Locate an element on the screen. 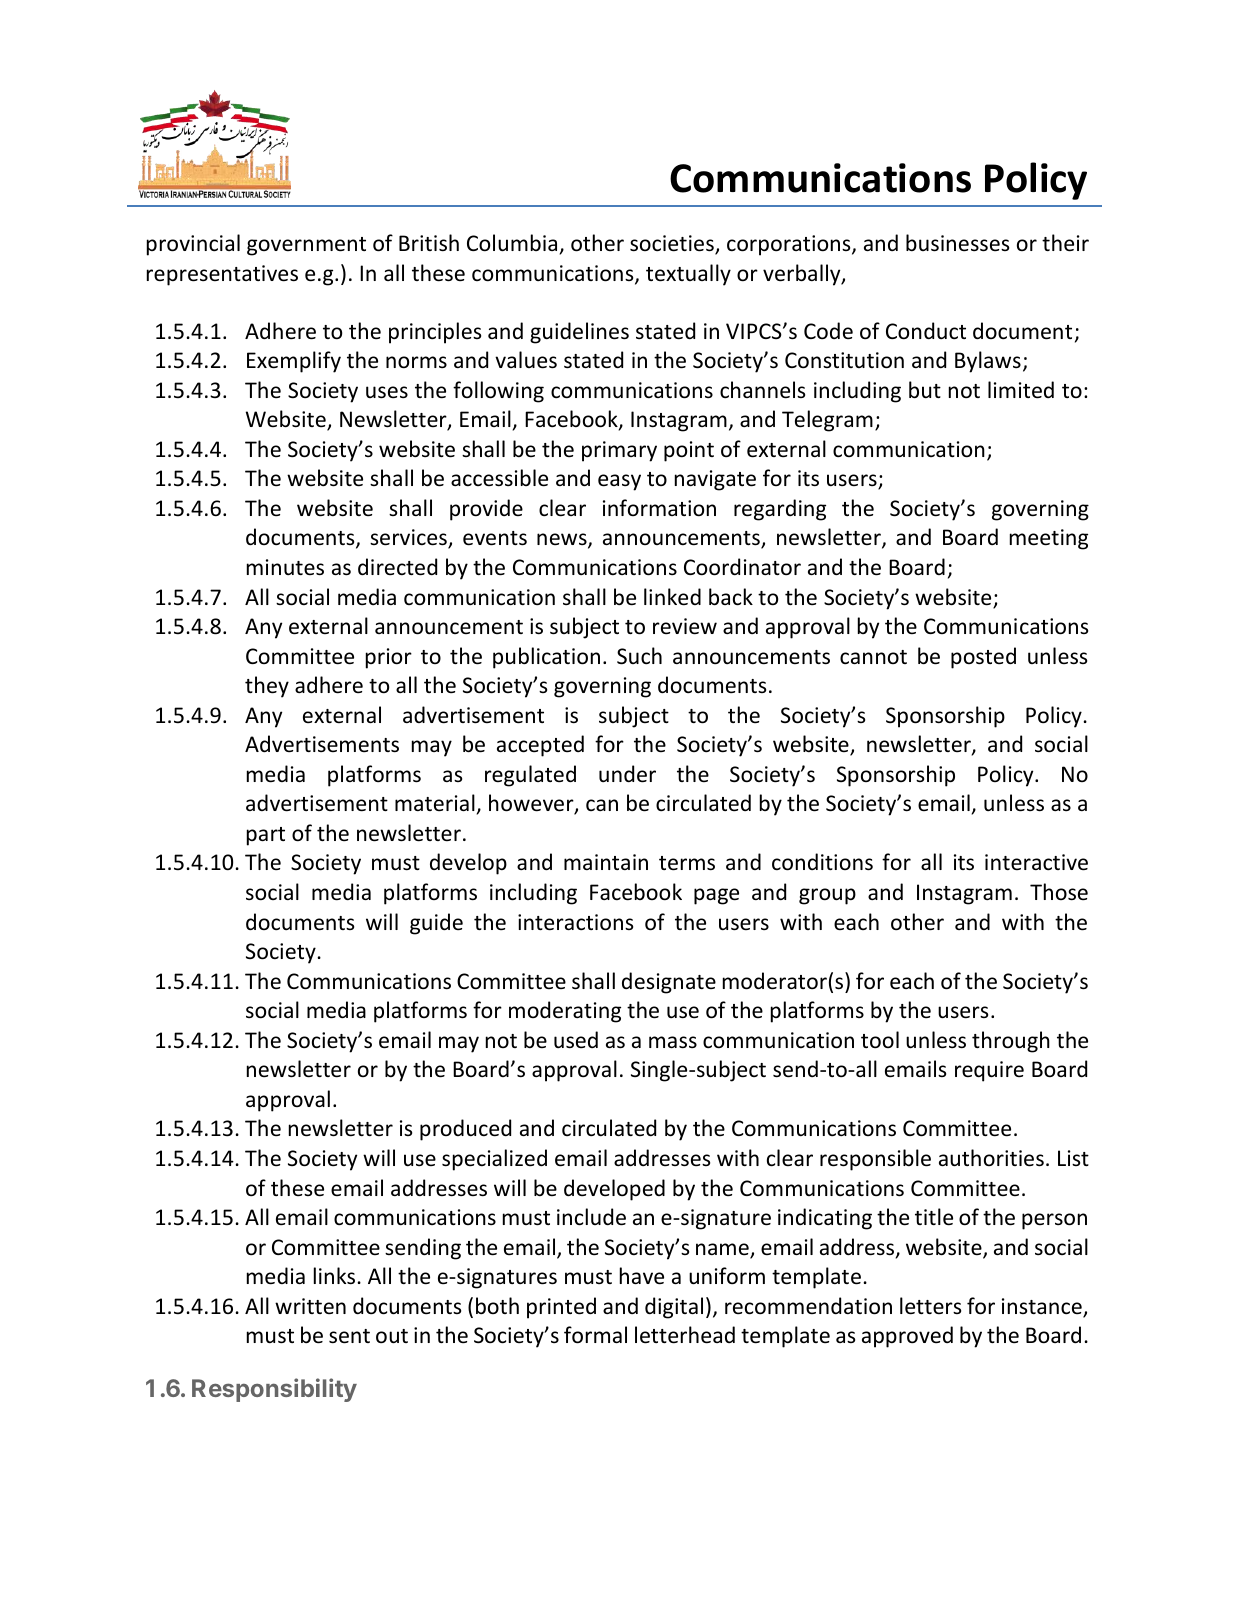 The height and width of the screenshot is (1597, 1234). textually is located at coordinates (688, 275).
